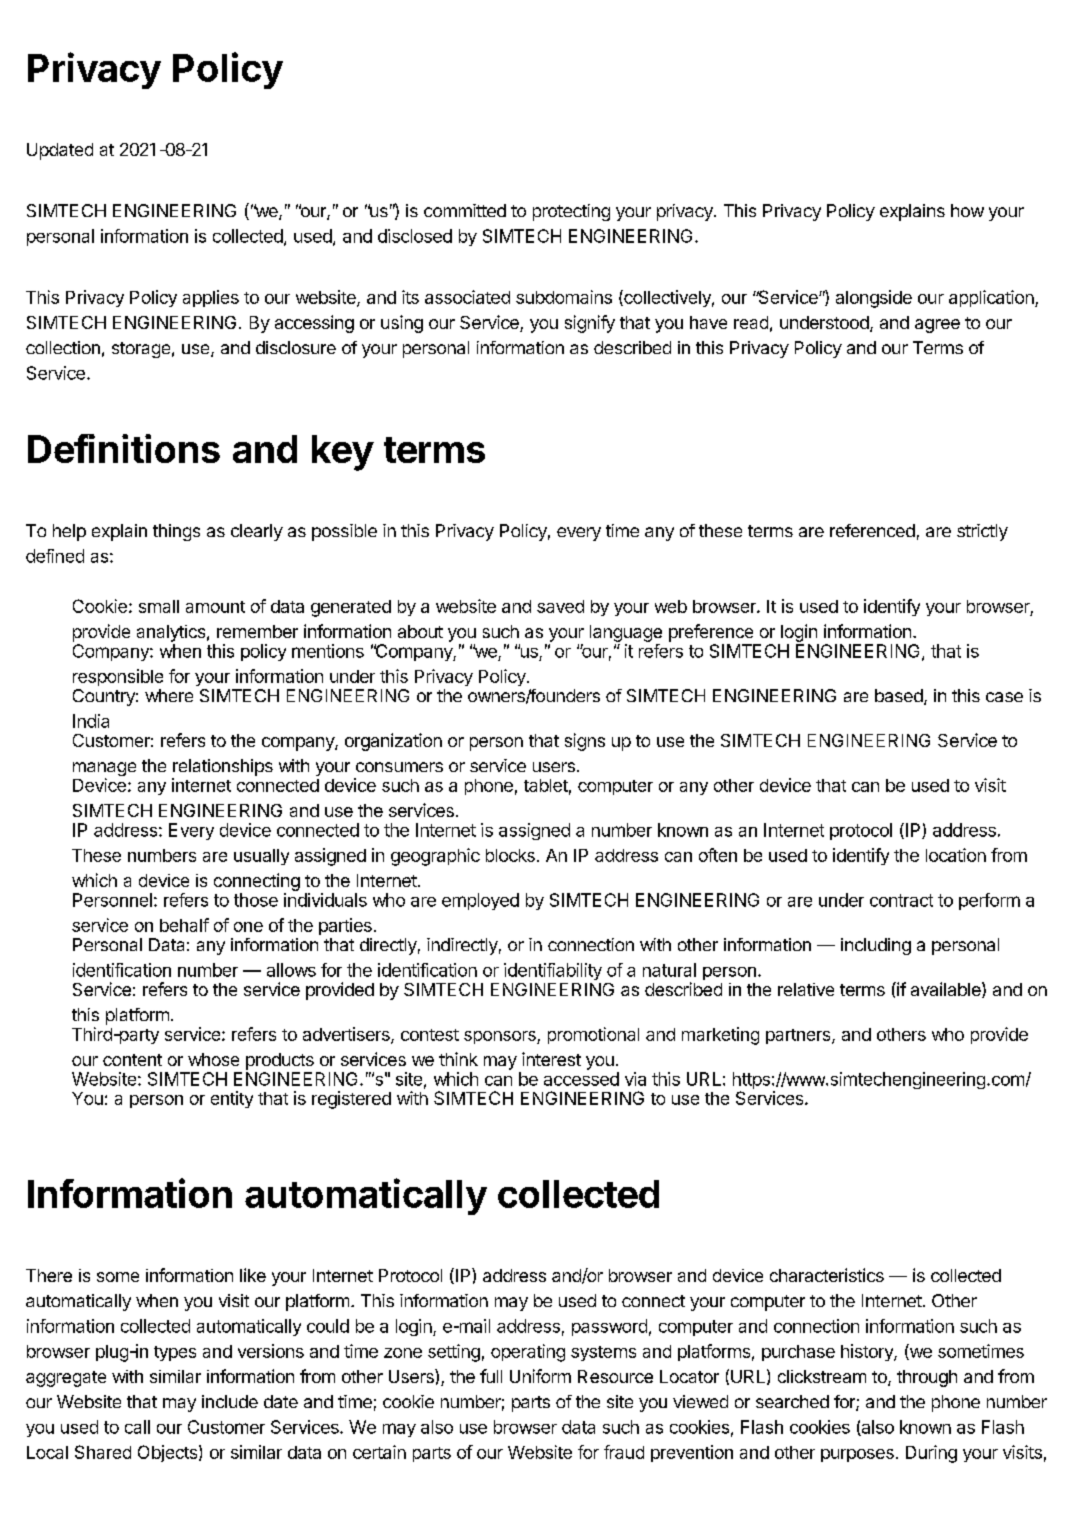  I want to click on entity, so click(232, 1099).
